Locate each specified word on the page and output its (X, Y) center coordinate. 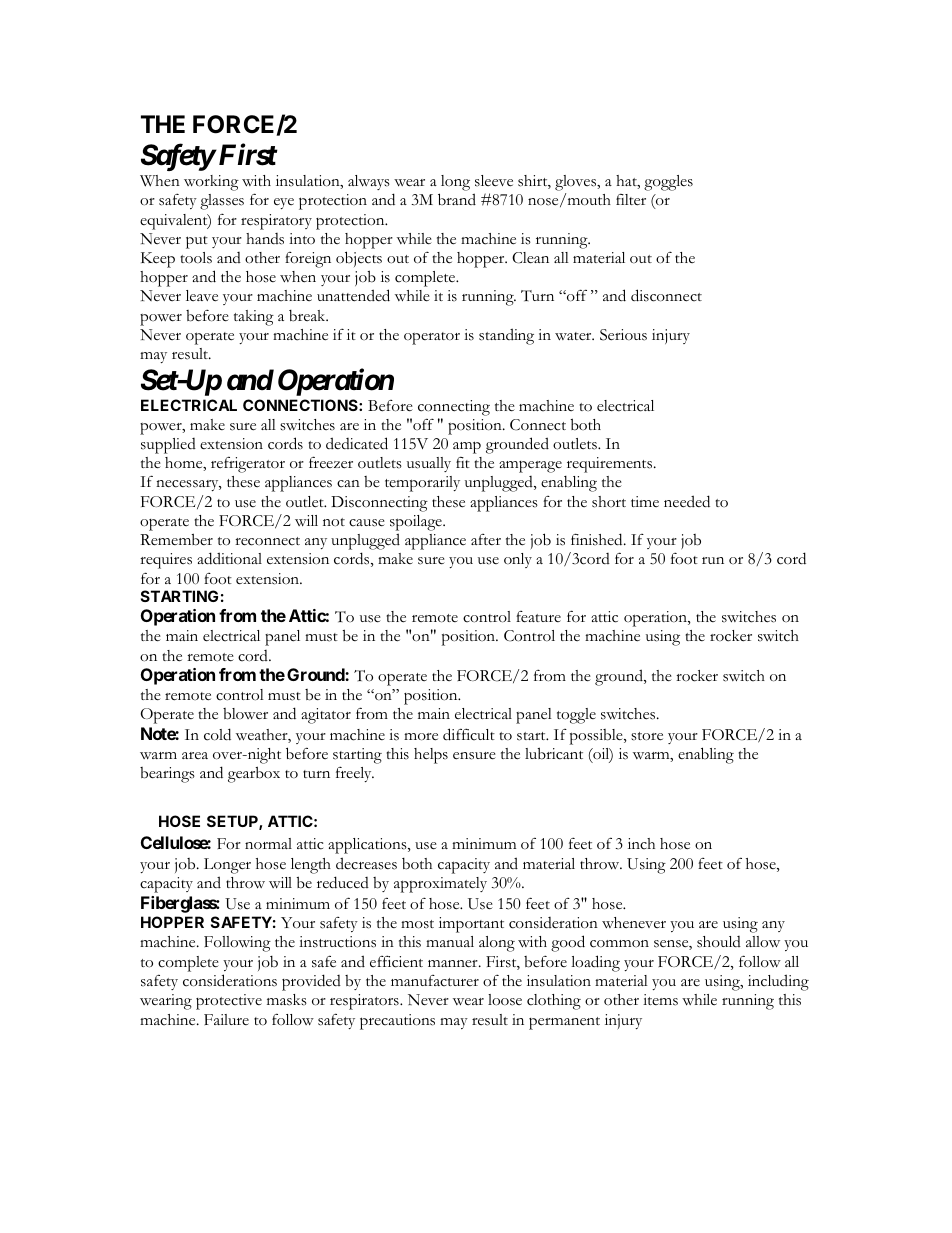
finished (598, 539)
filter (631, 200)
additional (229, 558)
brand (457, 199)
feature (538, 617)
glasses (222, 202)
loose (505, 1000)
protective (229, 1002)
